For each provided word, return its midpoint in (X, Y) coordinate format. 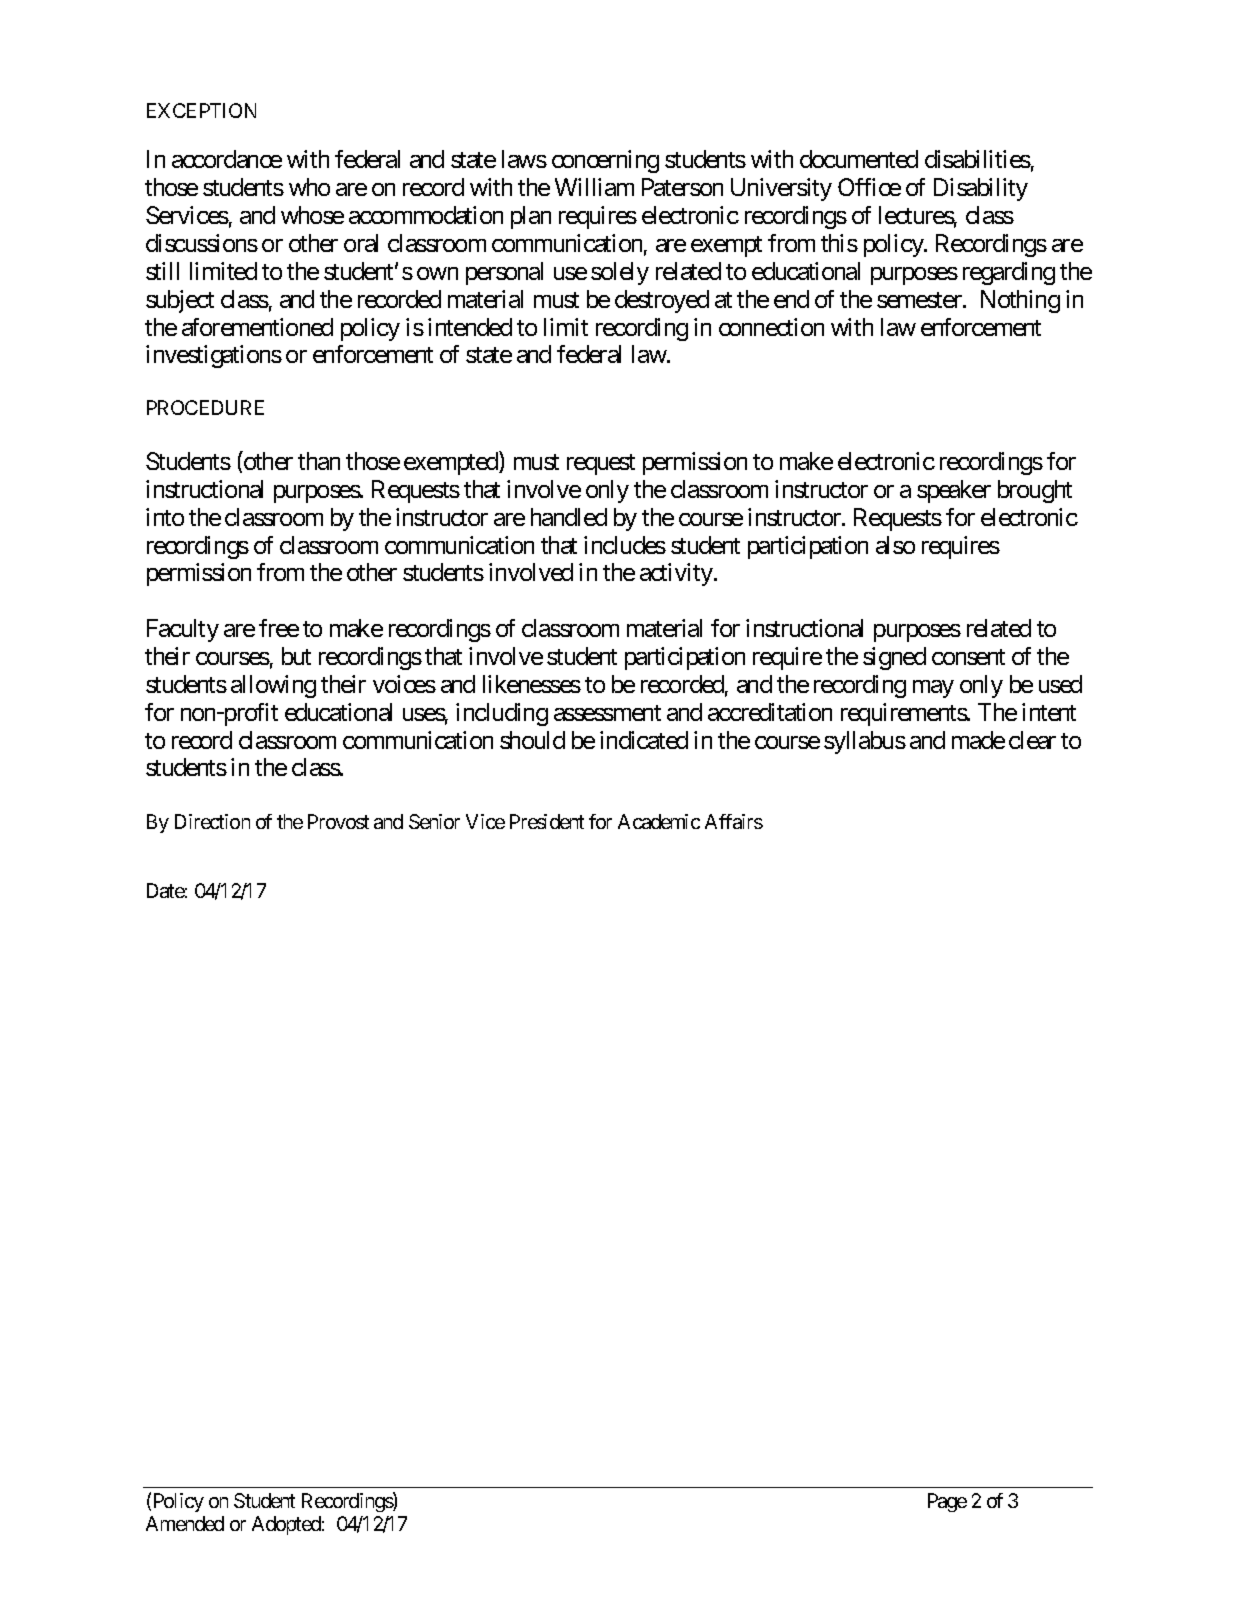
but (296, 656)
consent (968, 657)
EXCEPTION (201, 110)
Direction (212, 821)
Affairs (734, 821)
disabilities (978, 159)
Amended (185, 1523)
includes (625, 545)
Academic (659, 821)
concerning (605, 161)
